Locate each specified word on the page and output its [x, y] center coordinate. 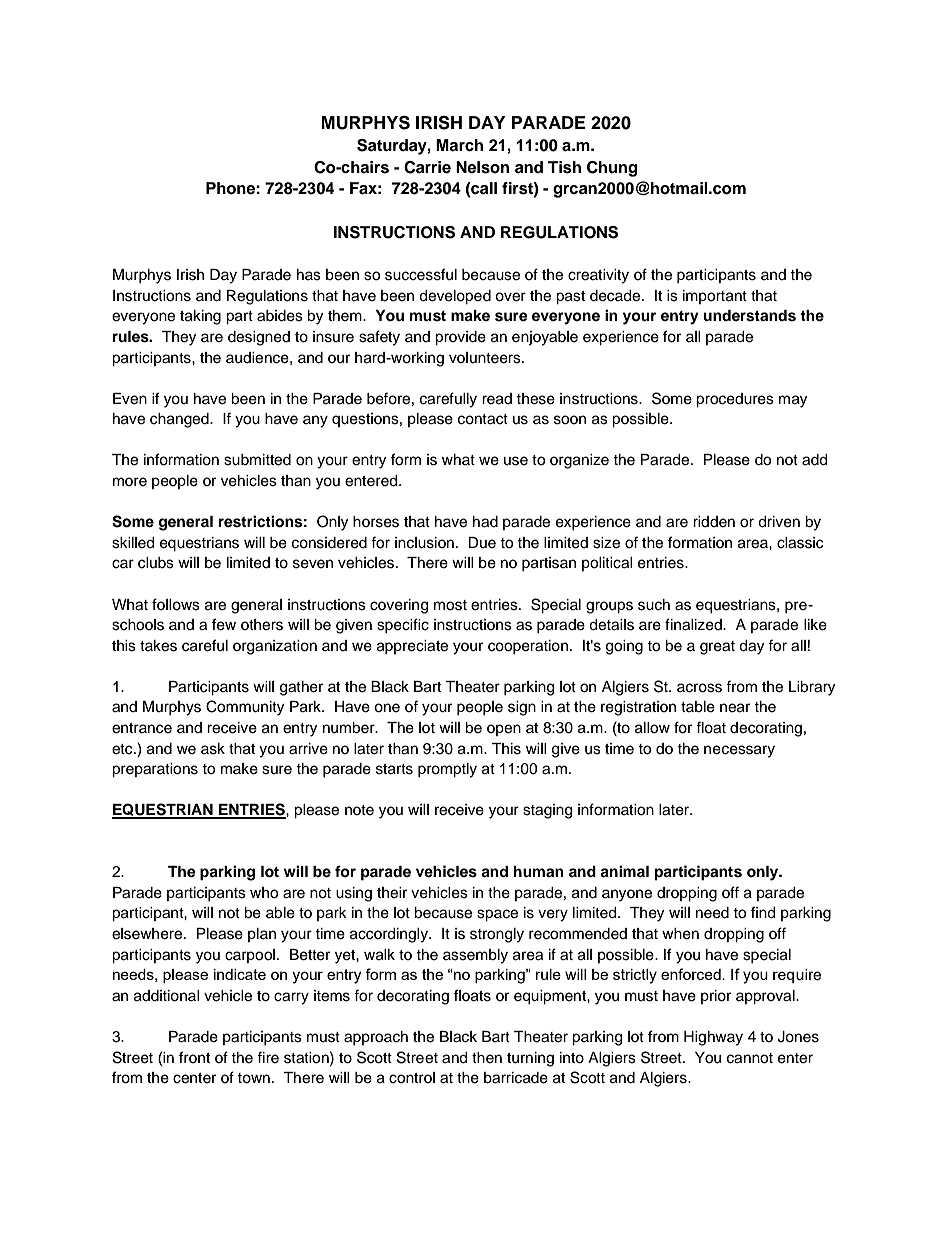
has [309, 275]
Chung [612, 169]
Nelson [482, 167]
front [194, 1057]
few [224, 624]
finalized [694, 624]
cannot [750, 1058]
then [487, 1058]
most [450, 605]
